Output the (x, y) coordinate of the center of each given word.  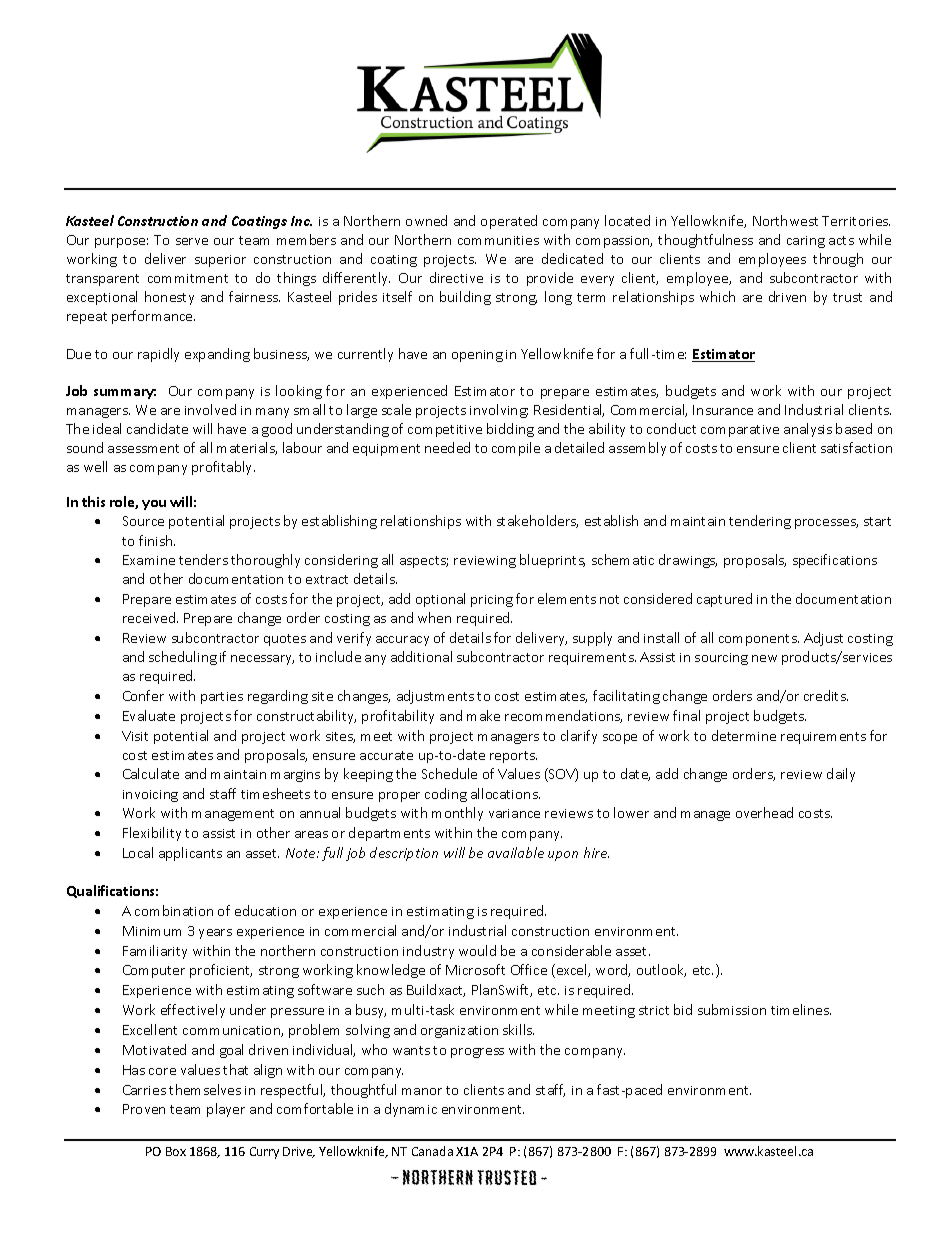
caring (806, 242)
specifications (835, 561)
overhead (764, 812)
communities (498, 240)
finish (157, 540)
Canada (432, 1151)
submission (732, 1009)
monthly (457, 814)
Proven (144, 1109)
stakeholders (537, 521)
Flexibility (152, 834)
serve (192, 241)
